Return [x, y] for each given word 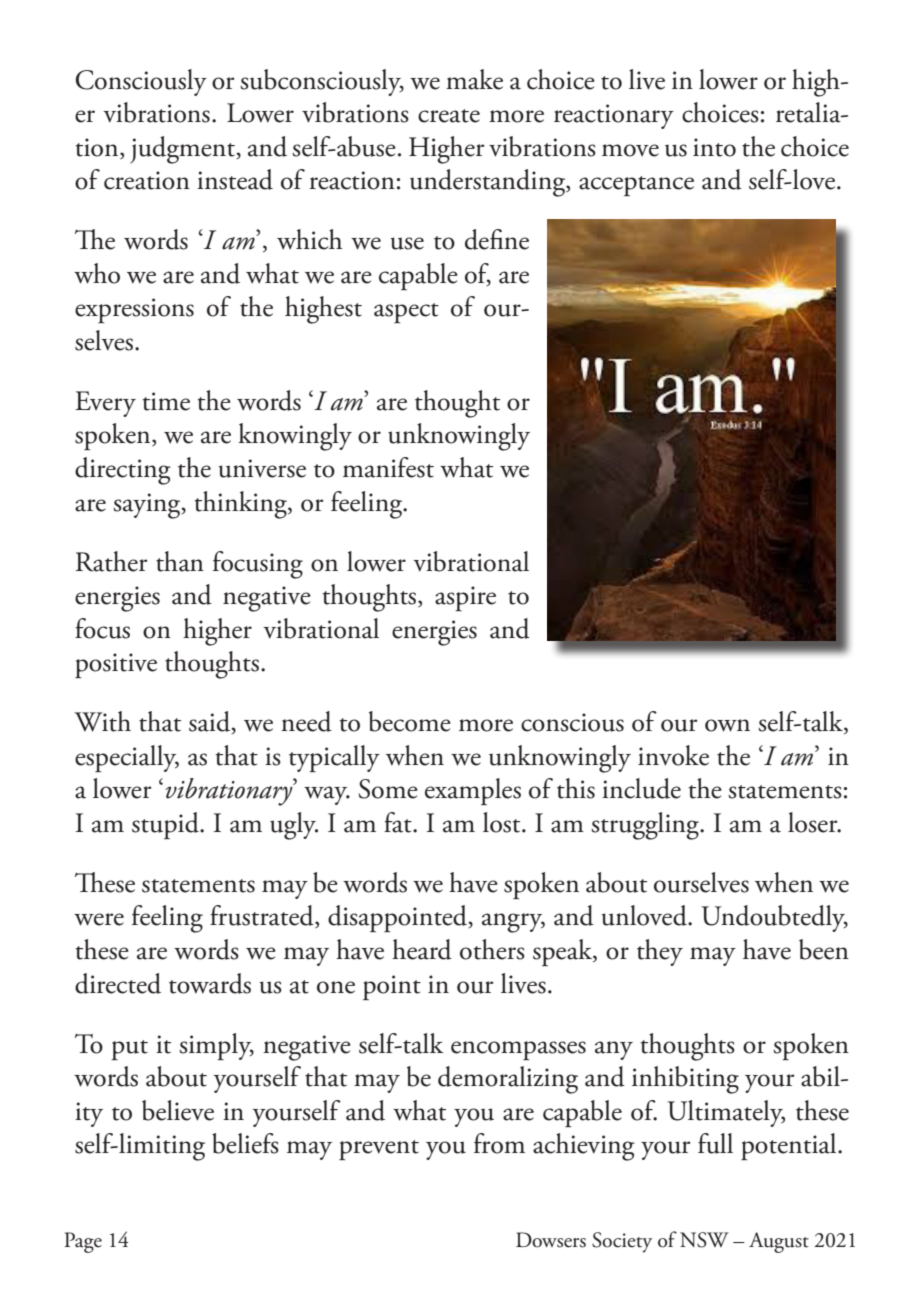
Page [83, 1242]
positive [116, 665]
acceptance [636, 186]
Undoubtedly [774, 918]
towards [210, 983]
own [727, 725]
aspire [465, 598]
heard [422, 949]
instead [235, 179]
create [449, 116]
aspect [406, 313]
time [166, 401]
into [714, 147]
